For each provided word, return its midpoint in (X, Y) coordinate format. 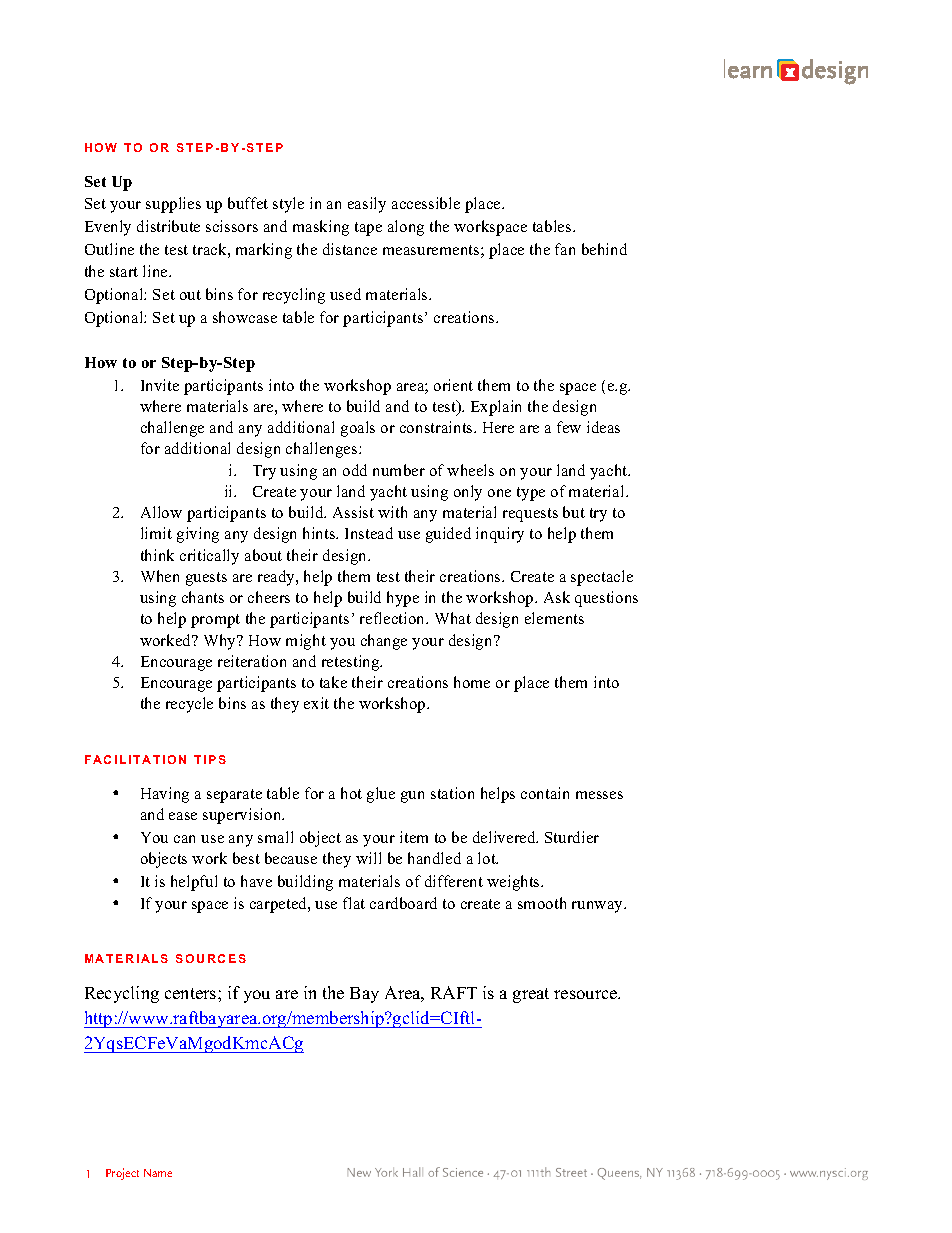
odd (355, 470)
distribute (168, 226)
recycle (189, 705)
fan (565, 249)
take (333, 682)
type (531, 494)
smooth (542, 903)
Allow (161, 512)
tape (368, 229)
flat (354, 903)
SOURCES (211, 958)
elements (554, 618)
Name (158, 1173)
